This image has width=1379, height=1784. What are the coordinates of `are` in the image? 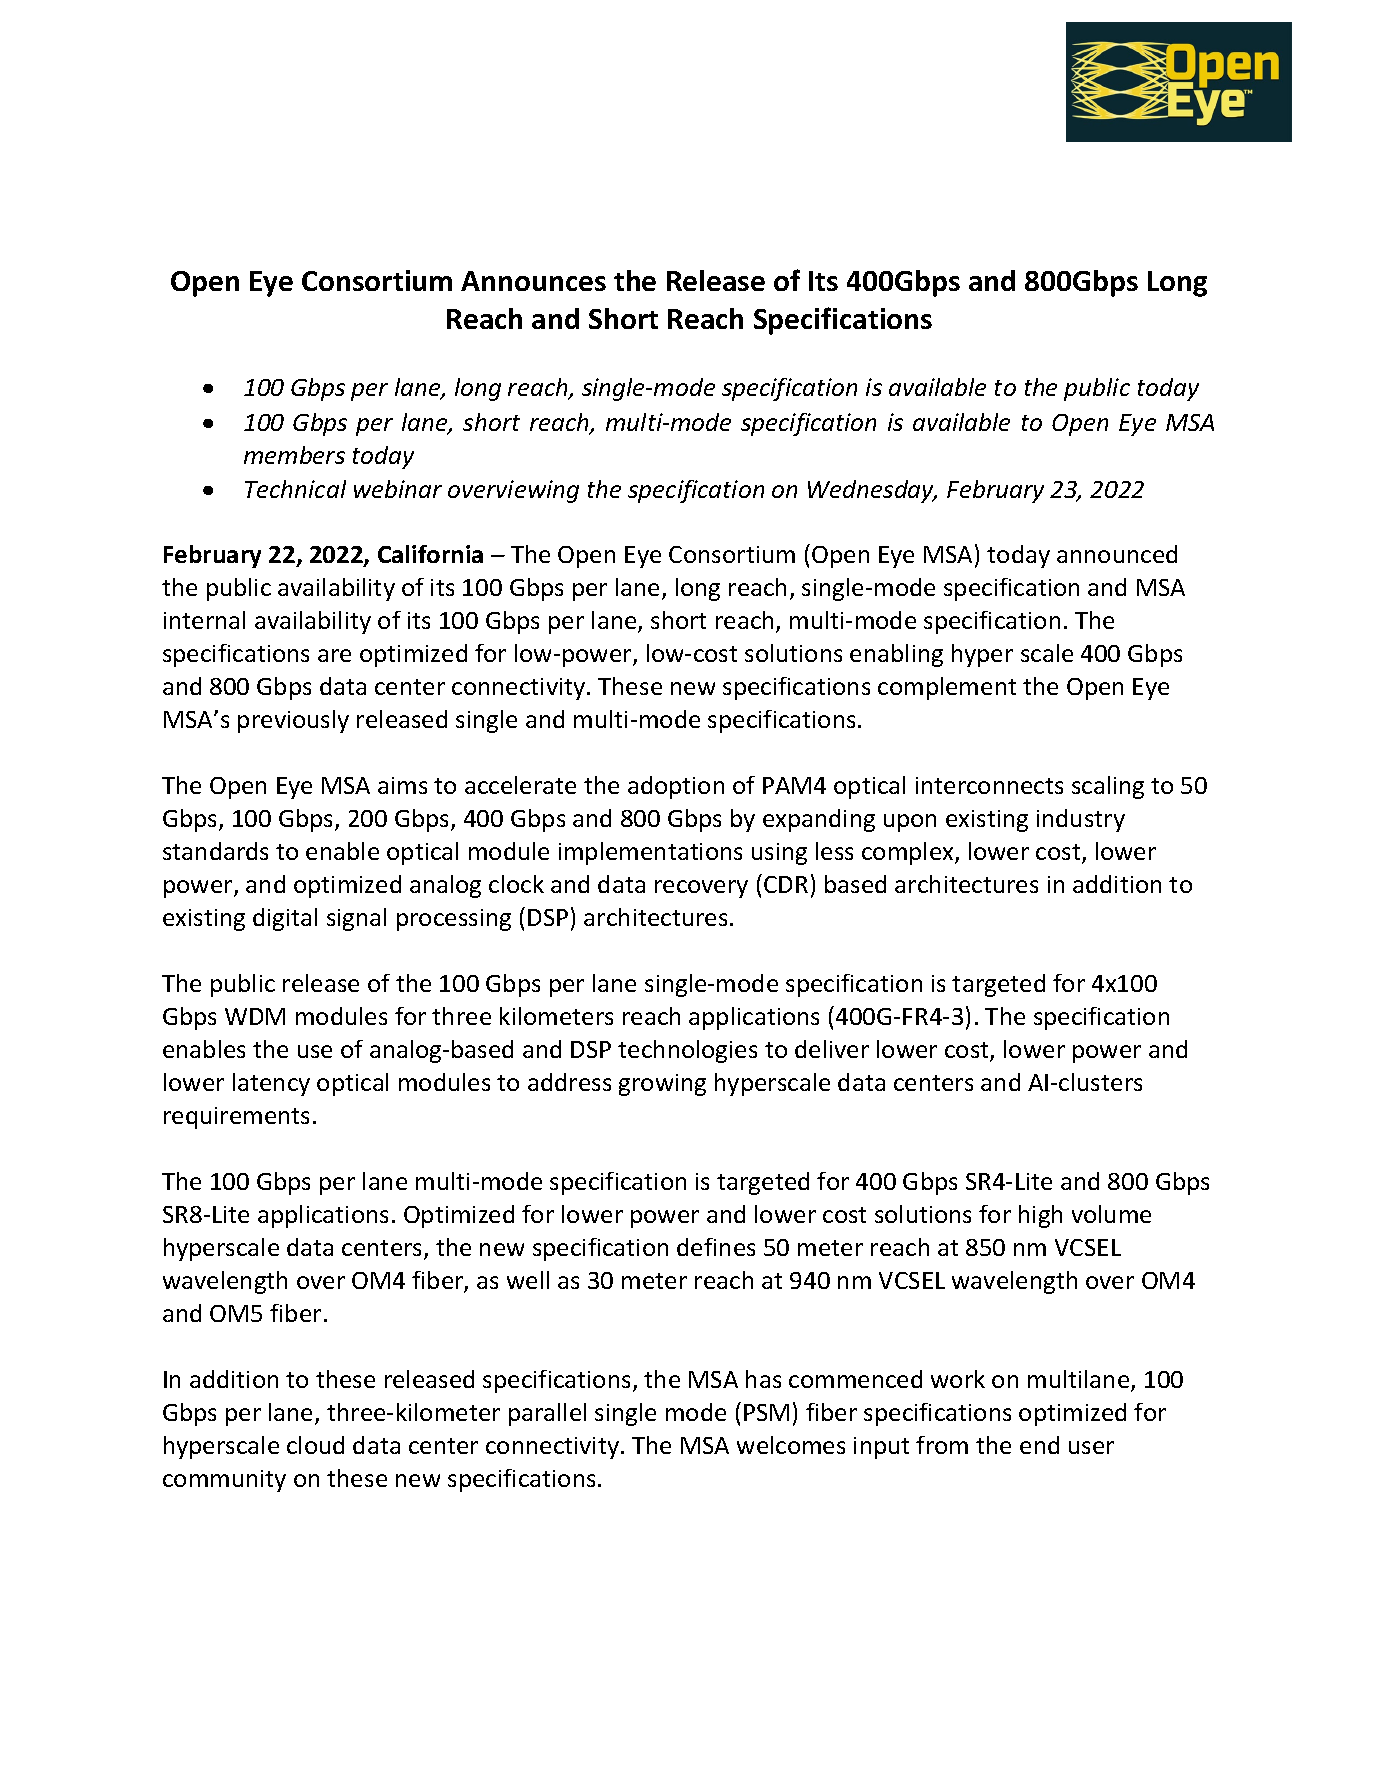 It's located at (334, 655).
